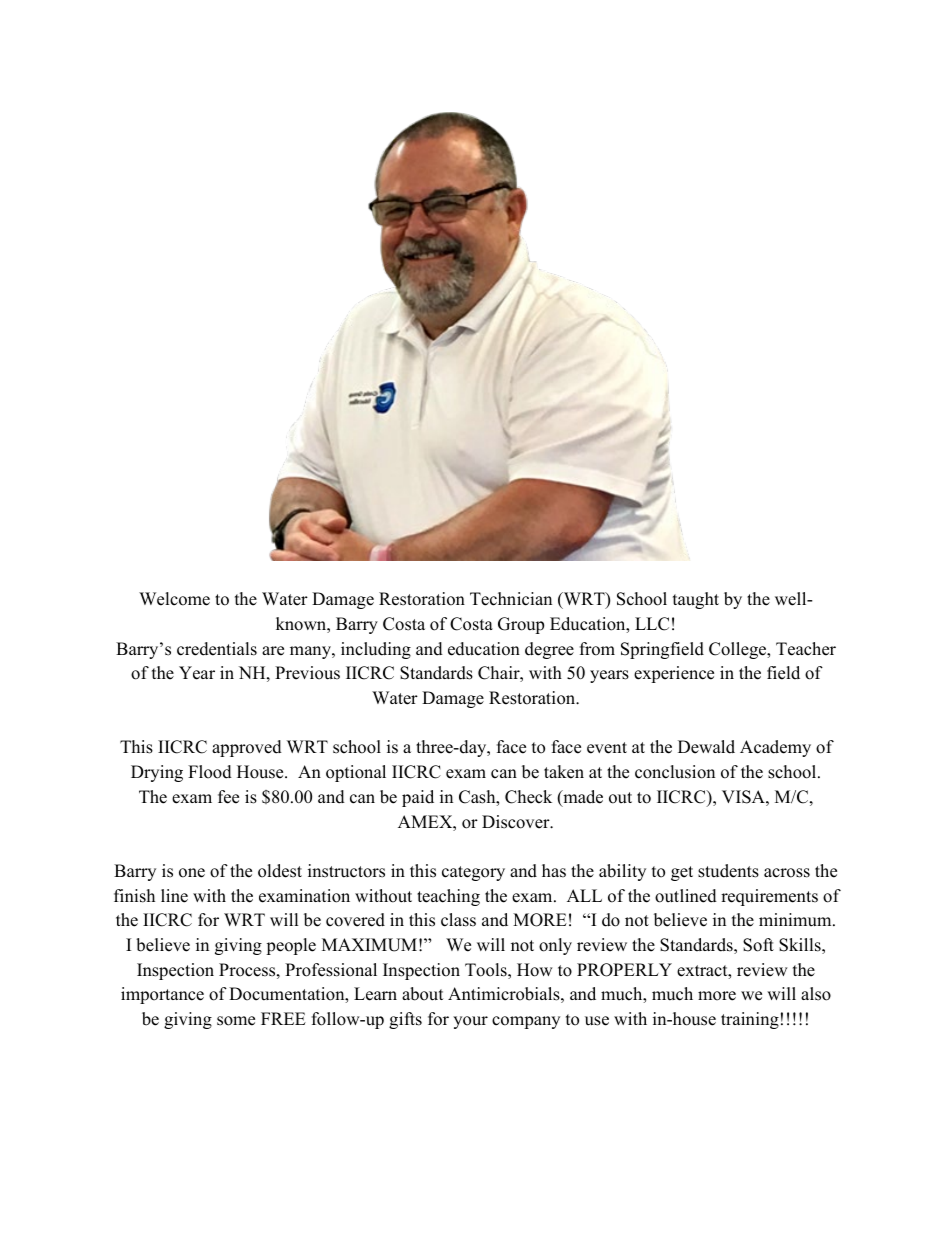 Image resolution: width=952 pixels, height=1233 pixels. Describe the element at coordinates (236, 1021) in the screenshot. I see `some` at that location.
